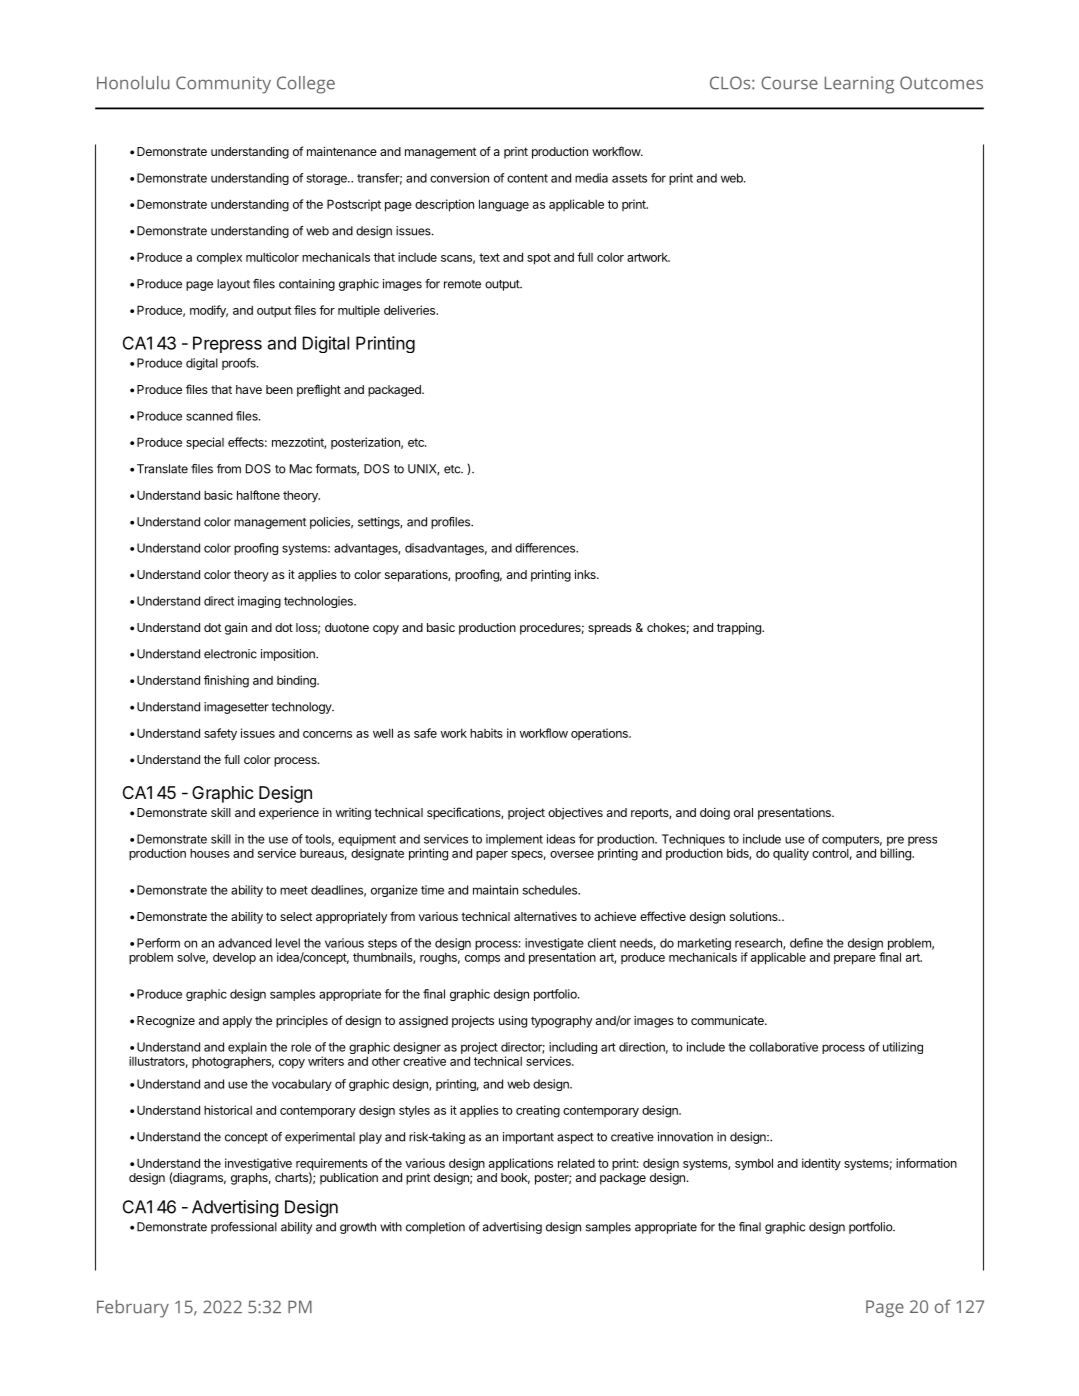 The width and height of the image is (1079, 1396). Describe the element at coordinates (244, 1228) in the image. I see `professional` at that location.
